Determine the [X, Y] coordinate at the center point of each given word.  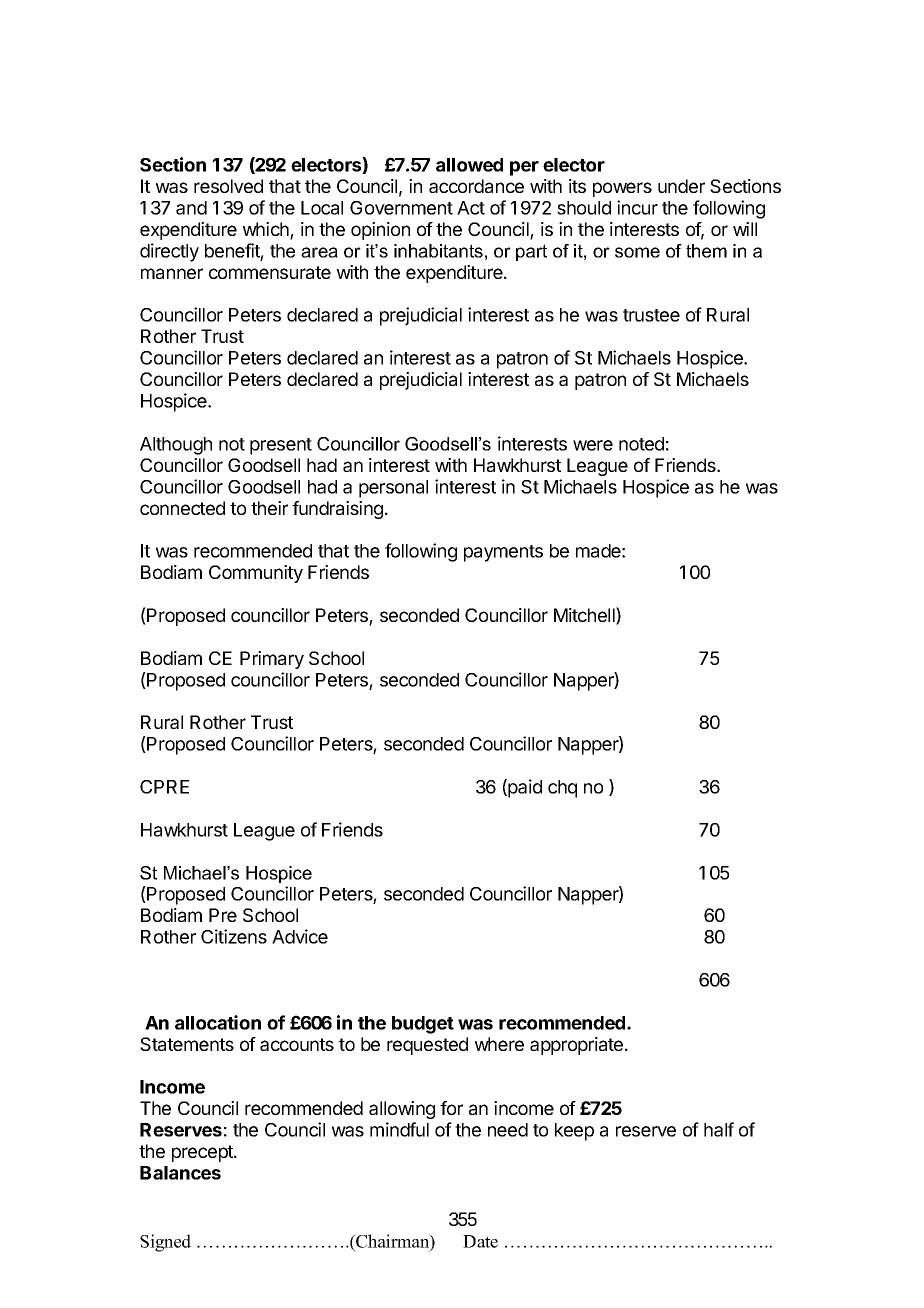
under [681, 186]
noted [641, 444]
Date [480, 1241]
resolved [228, 186]
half [719, 1129]
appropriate [578, 1046]
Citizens [234, 936]
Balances [180, 1173]
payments [503, 553]
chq [562, 789]
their [269, 508]
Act [471, 208]
